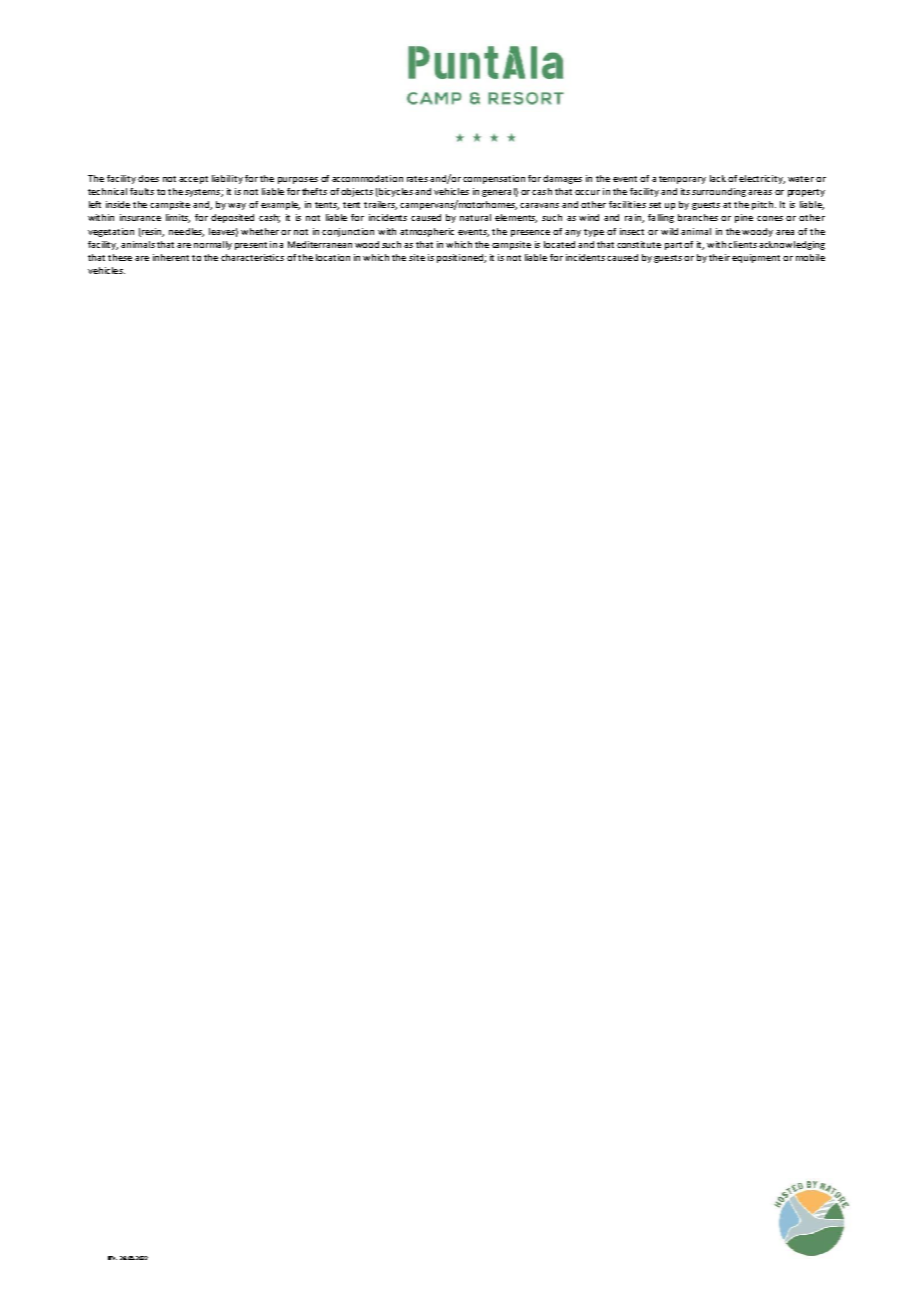  I want to click on positioned, so click(461, 258).
